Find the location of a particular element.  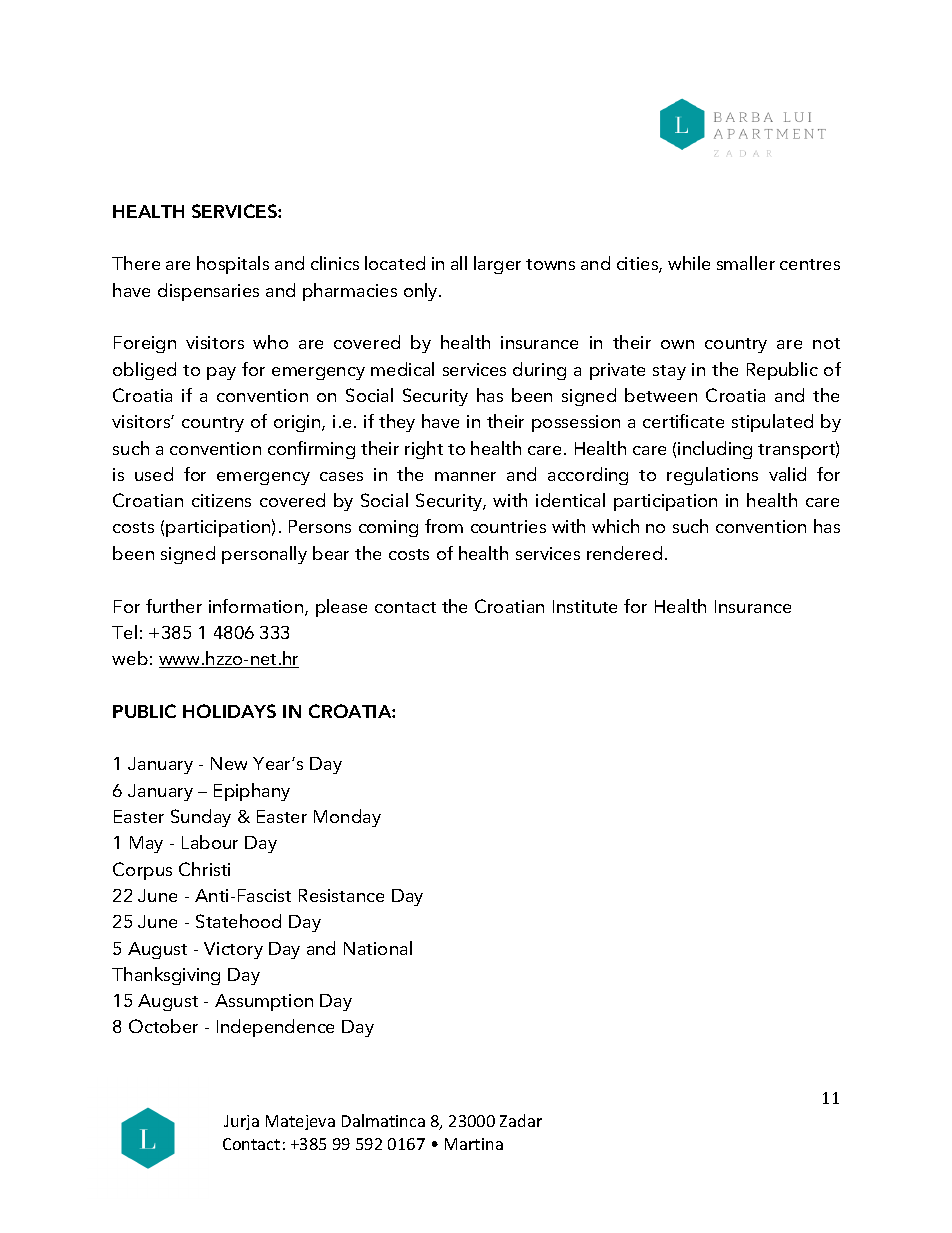

manner is located at coordinates (465, 476).
